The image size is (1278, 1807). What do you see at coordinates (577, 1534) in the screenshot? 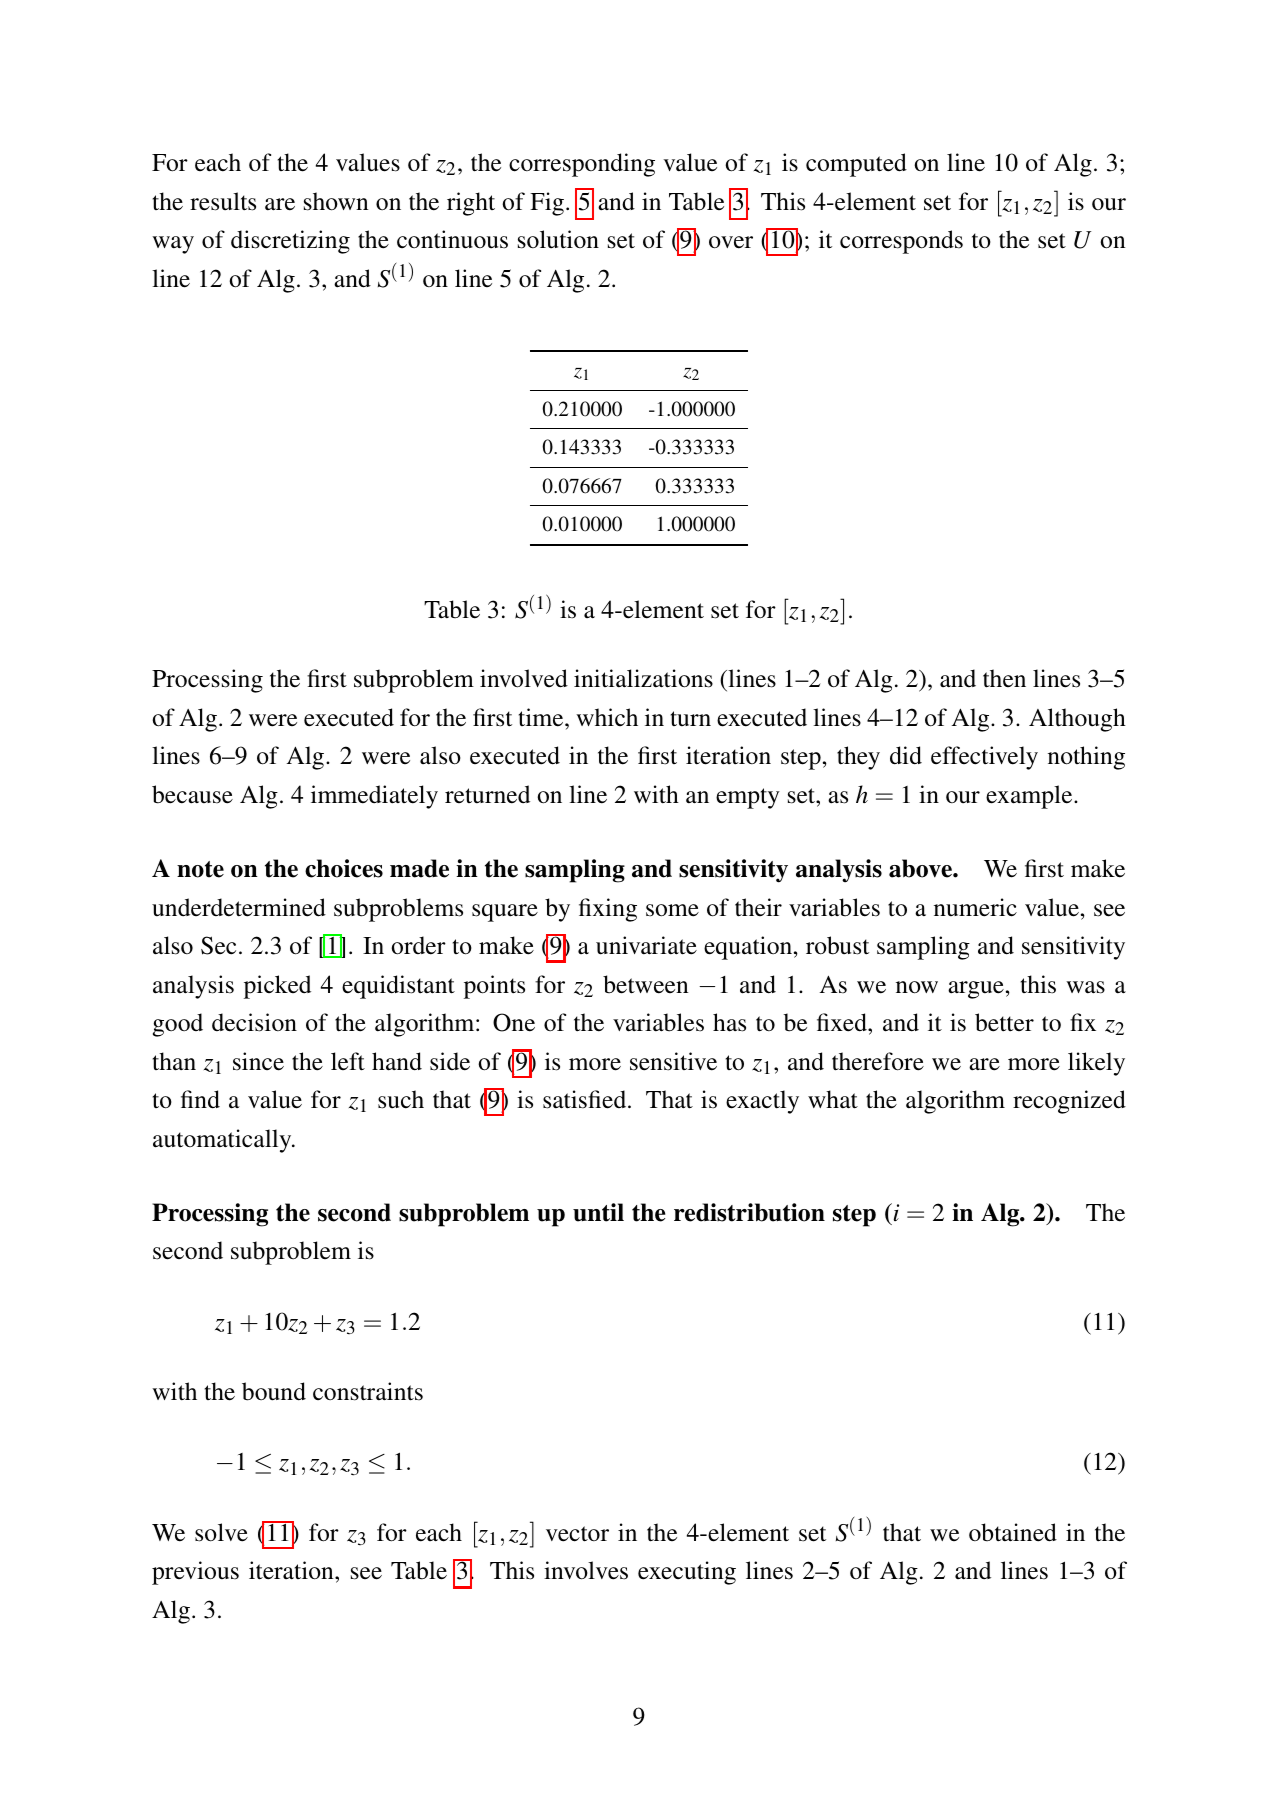
I see `vector` at bounding box center [577, 1534].
